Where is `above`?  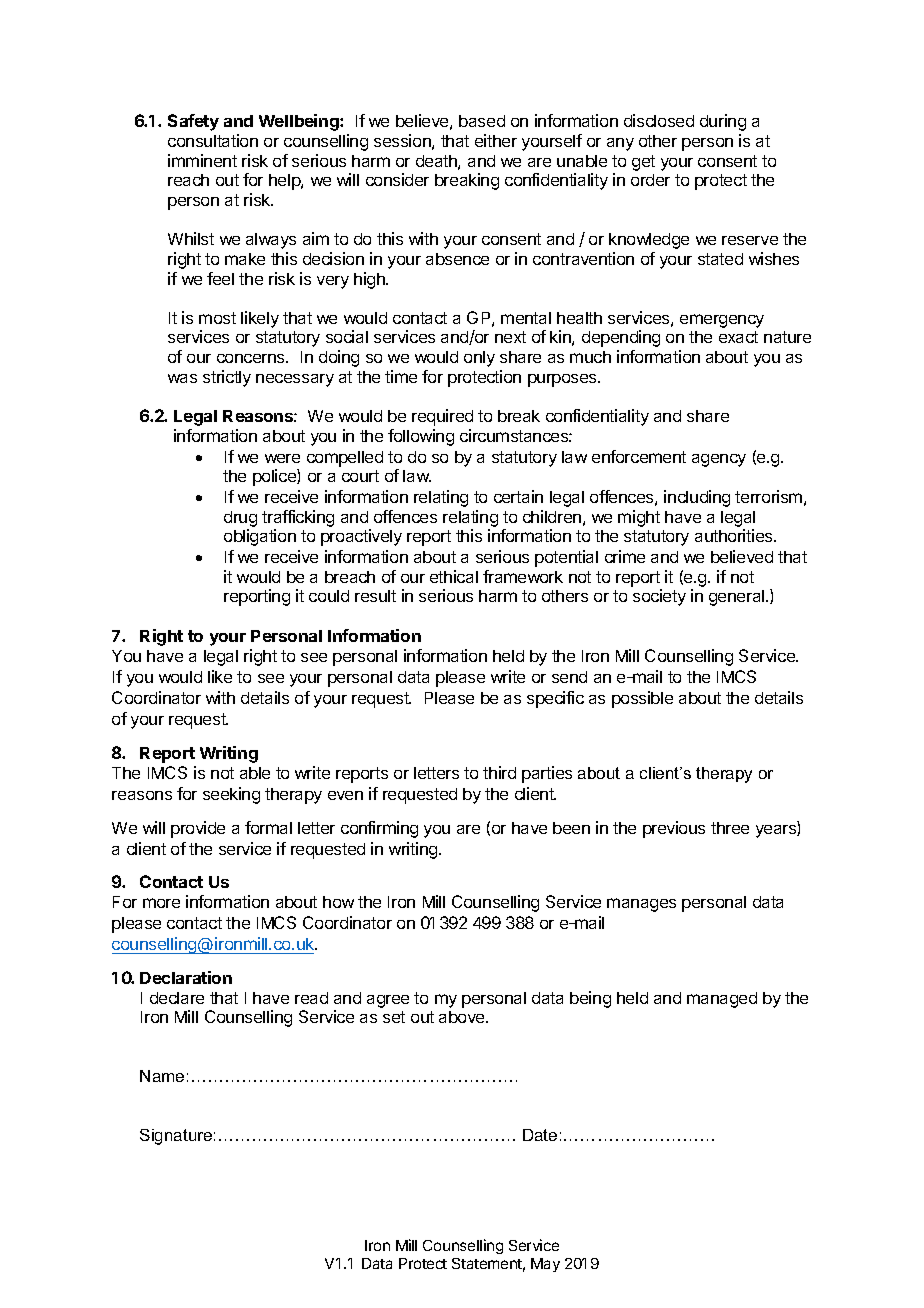
above is located at coordinates (463, 1017).
